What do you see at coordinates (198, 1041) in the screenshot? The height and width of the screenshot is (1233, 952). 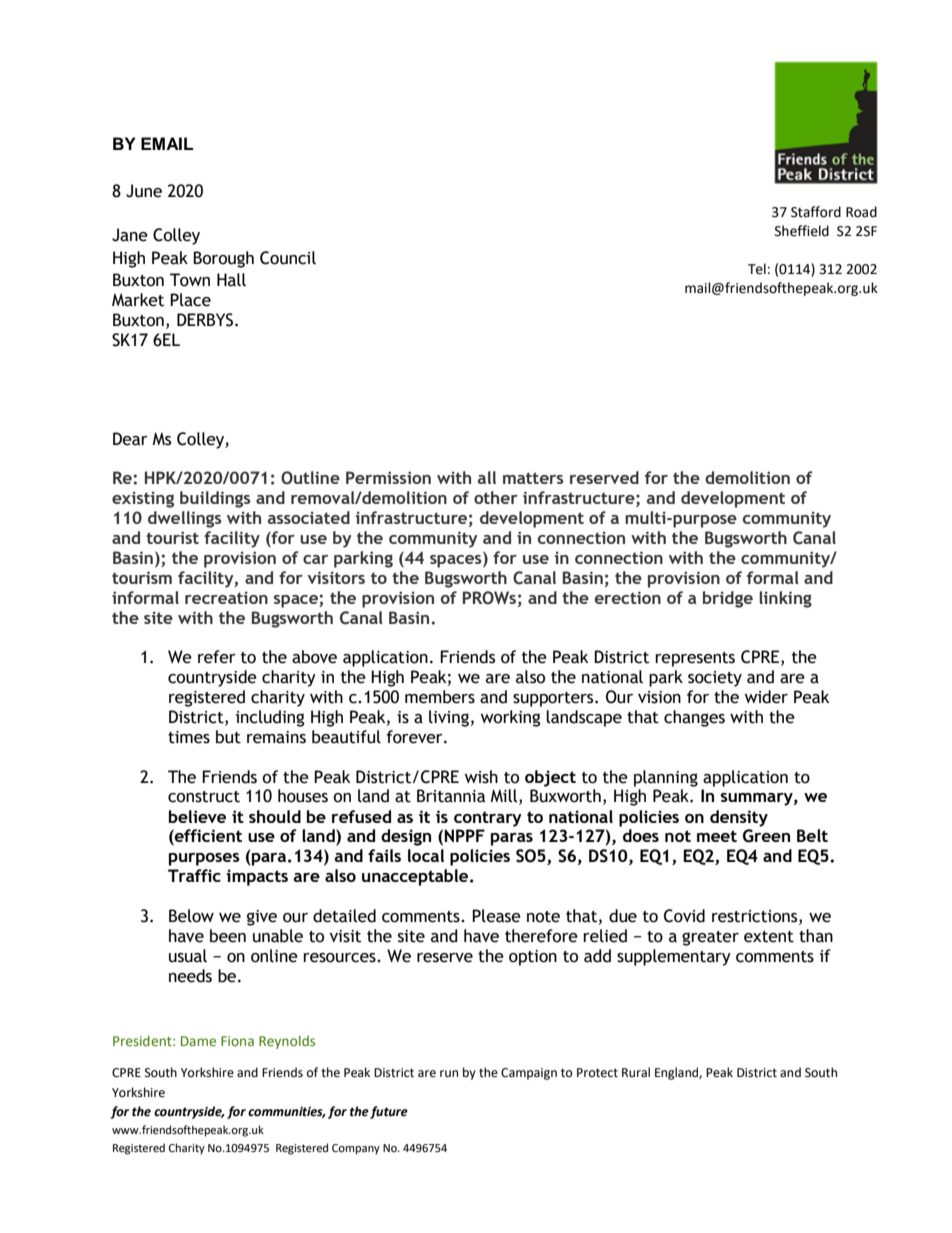 I see `Dame` at bounding box center [198, 1041].
